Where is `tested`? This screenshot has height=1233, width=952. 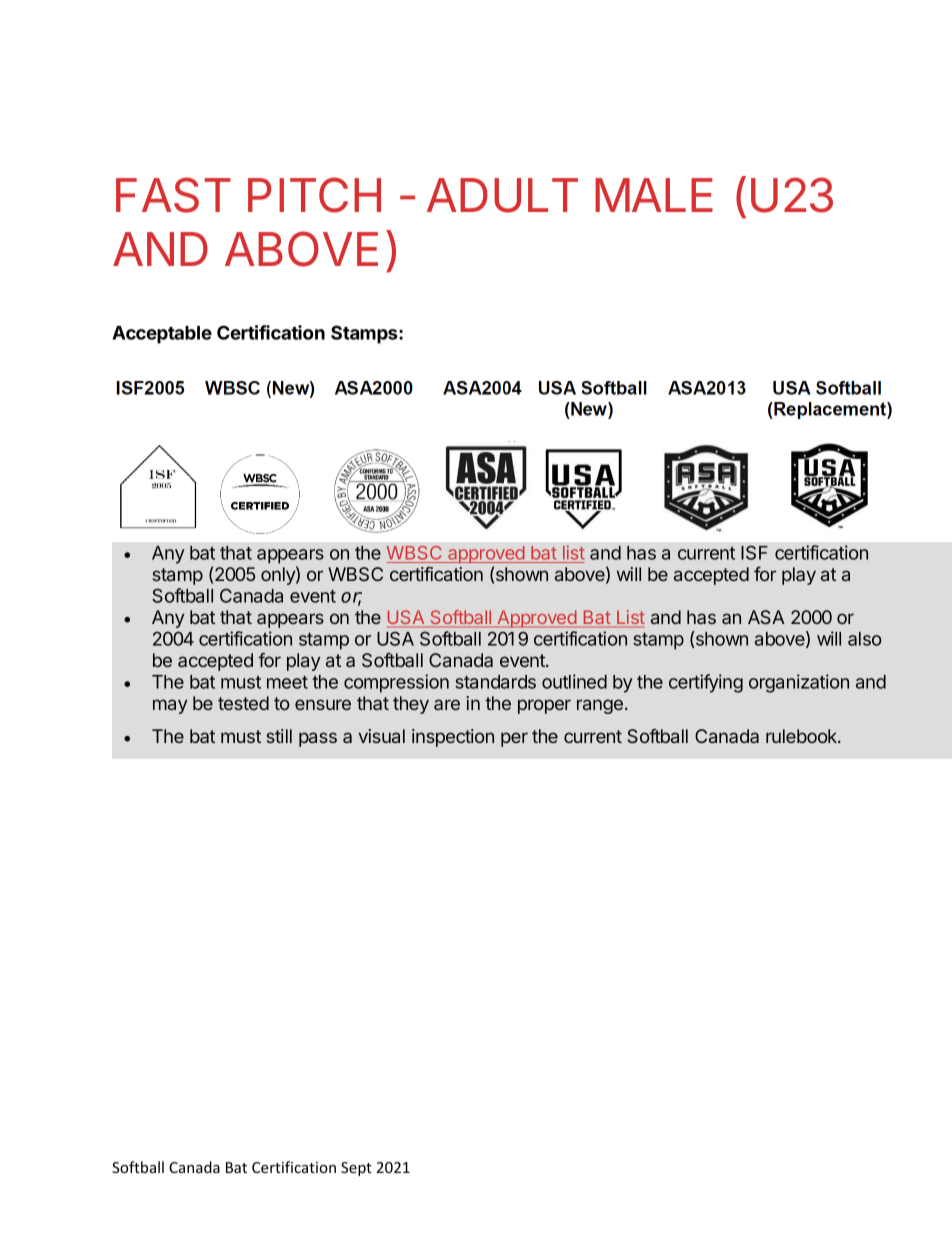 tested is located at coordinates (243, 703).
